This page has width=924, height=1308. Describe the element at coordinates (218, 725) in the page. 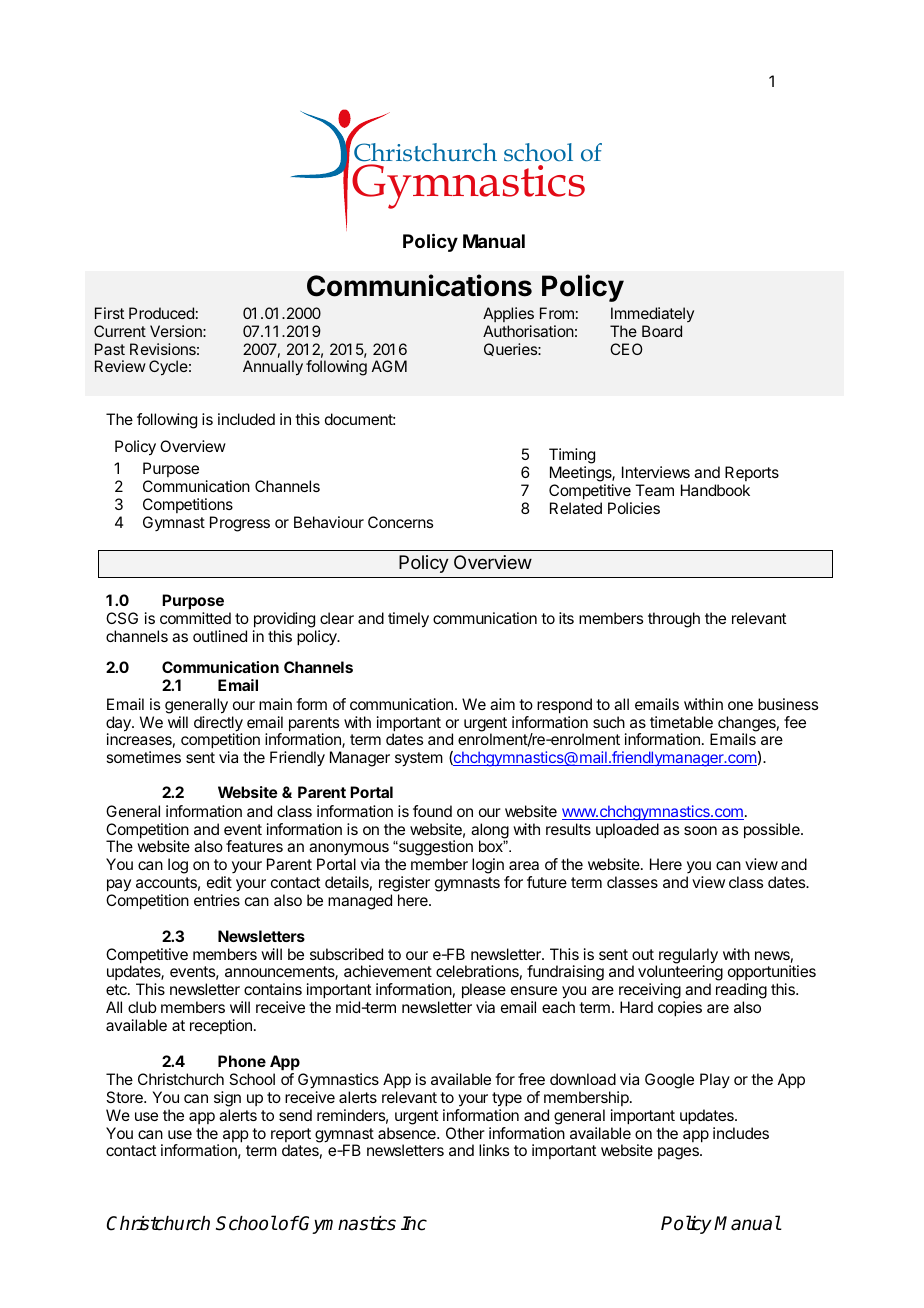

I see `directly` at that location.
